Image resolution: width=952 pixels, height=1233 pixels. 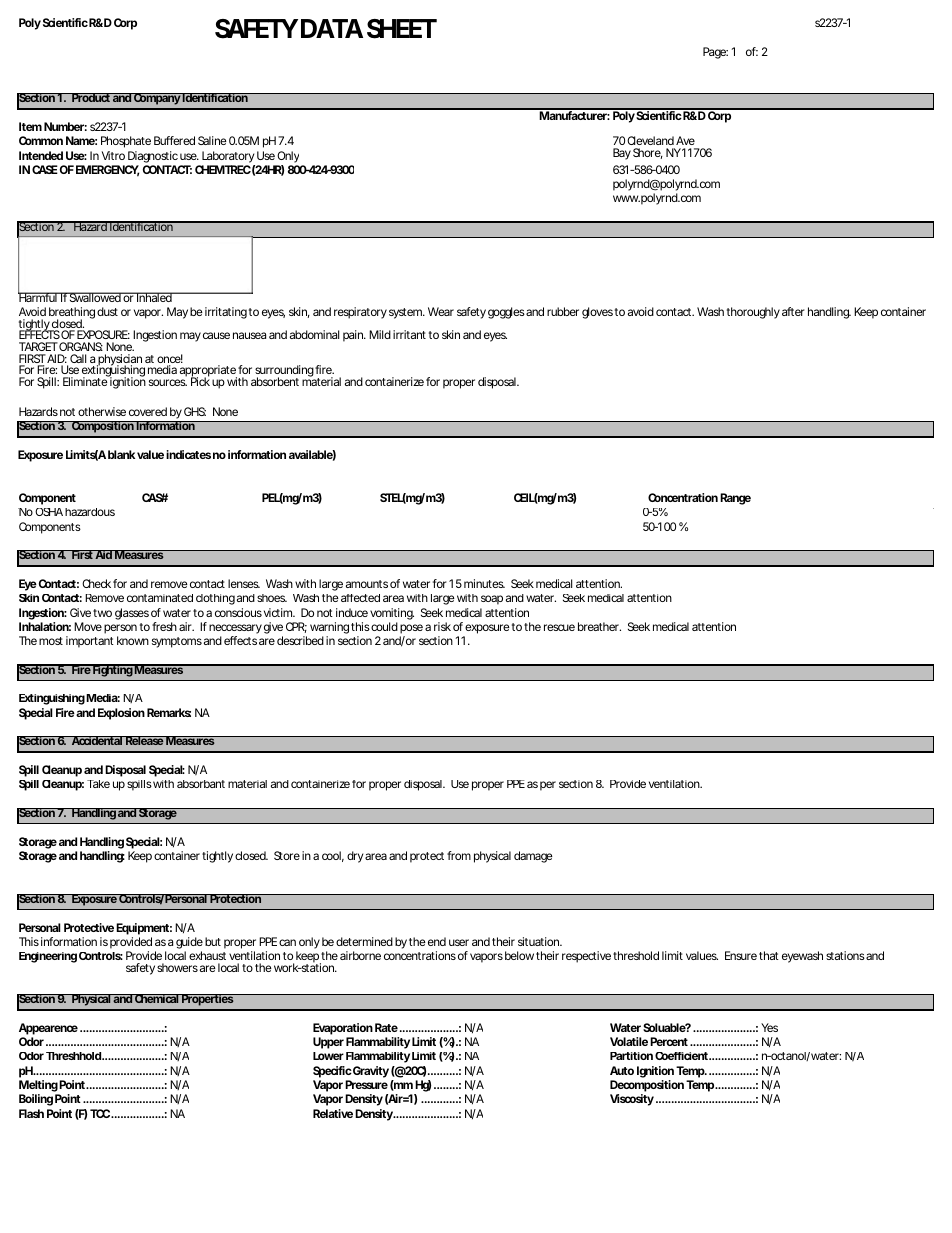 What do you see at coordinates (599, 626) in the screenshot?
I see `breather` at bounding box center [599, 626].
